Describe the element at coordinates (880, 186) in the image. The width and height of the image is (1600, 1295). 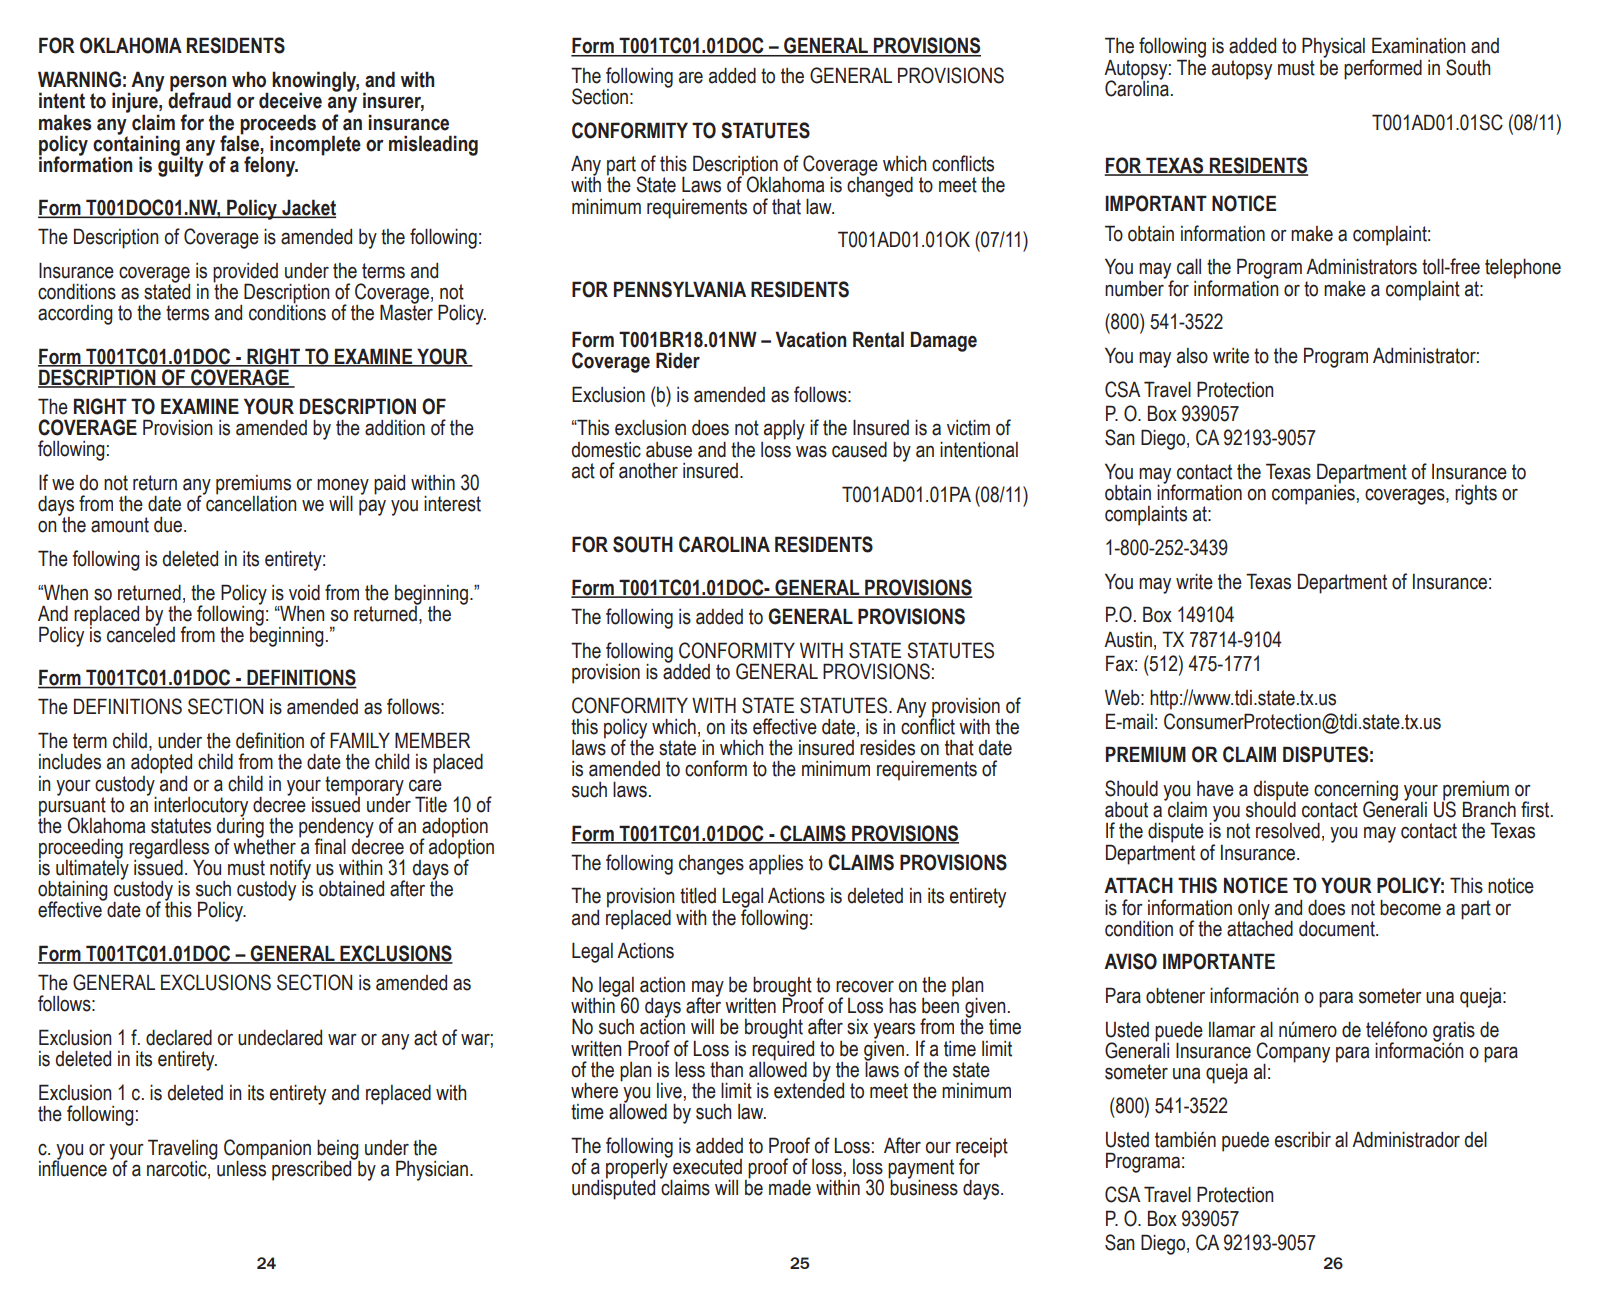
I see `changed` at that location.
